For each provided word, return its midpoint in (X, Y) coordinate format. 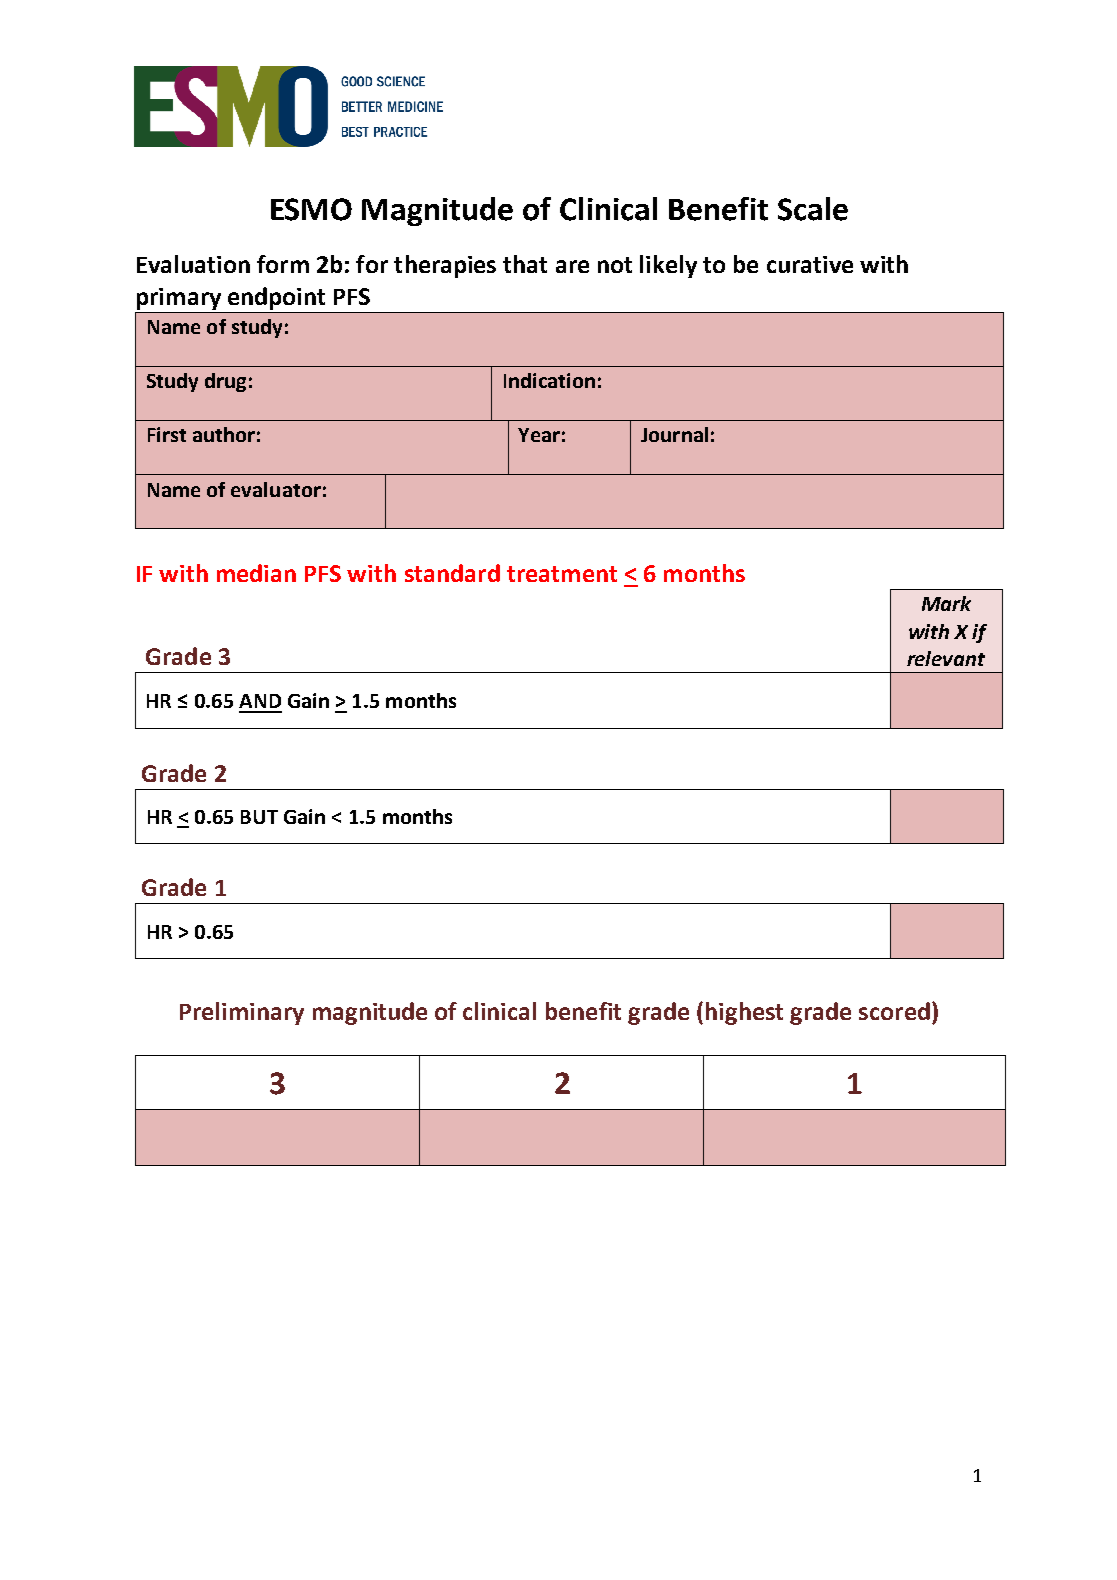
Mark (946, 603)
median (256, 573)
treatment (562, 574)
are (572, 266)
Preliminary (242, 1013)
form (283, 264)
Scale (813, 209)
